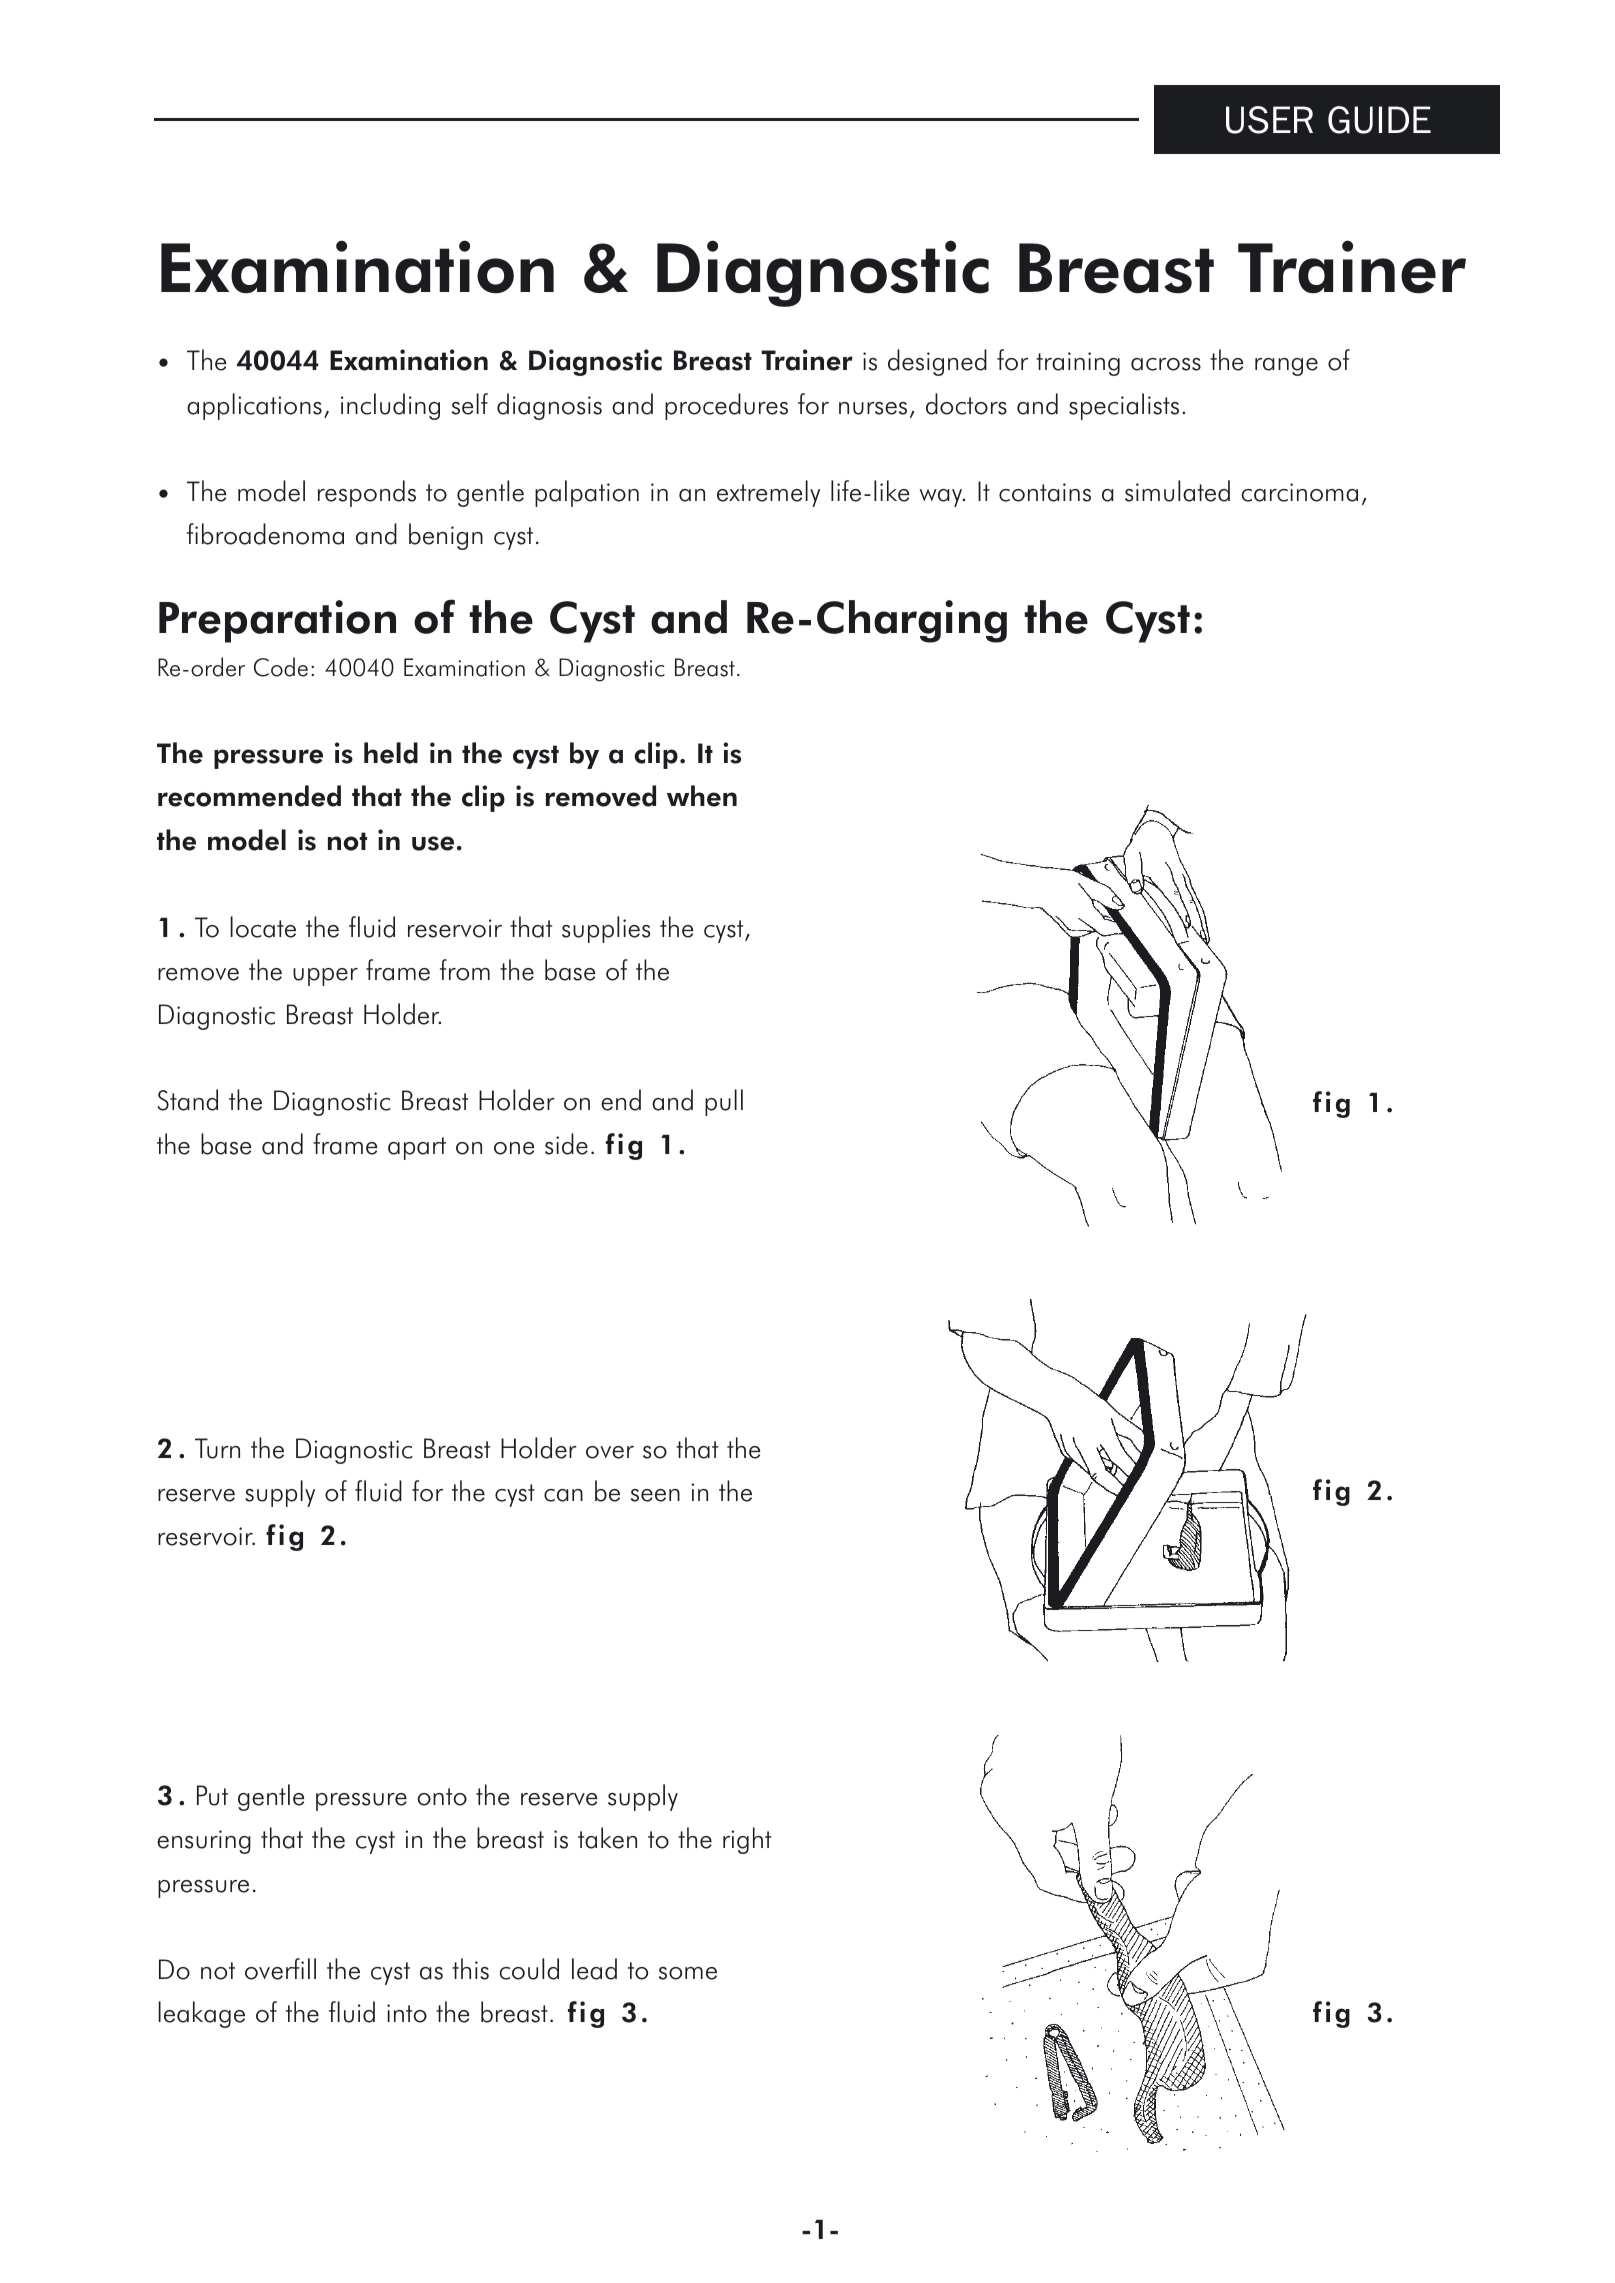 Image resolution: width=1615 pixels, height=2283 pixels. What do you see at coordinates (768, 493) in the screenshot?
I see `extremely` at bounding box center [768, 493].
